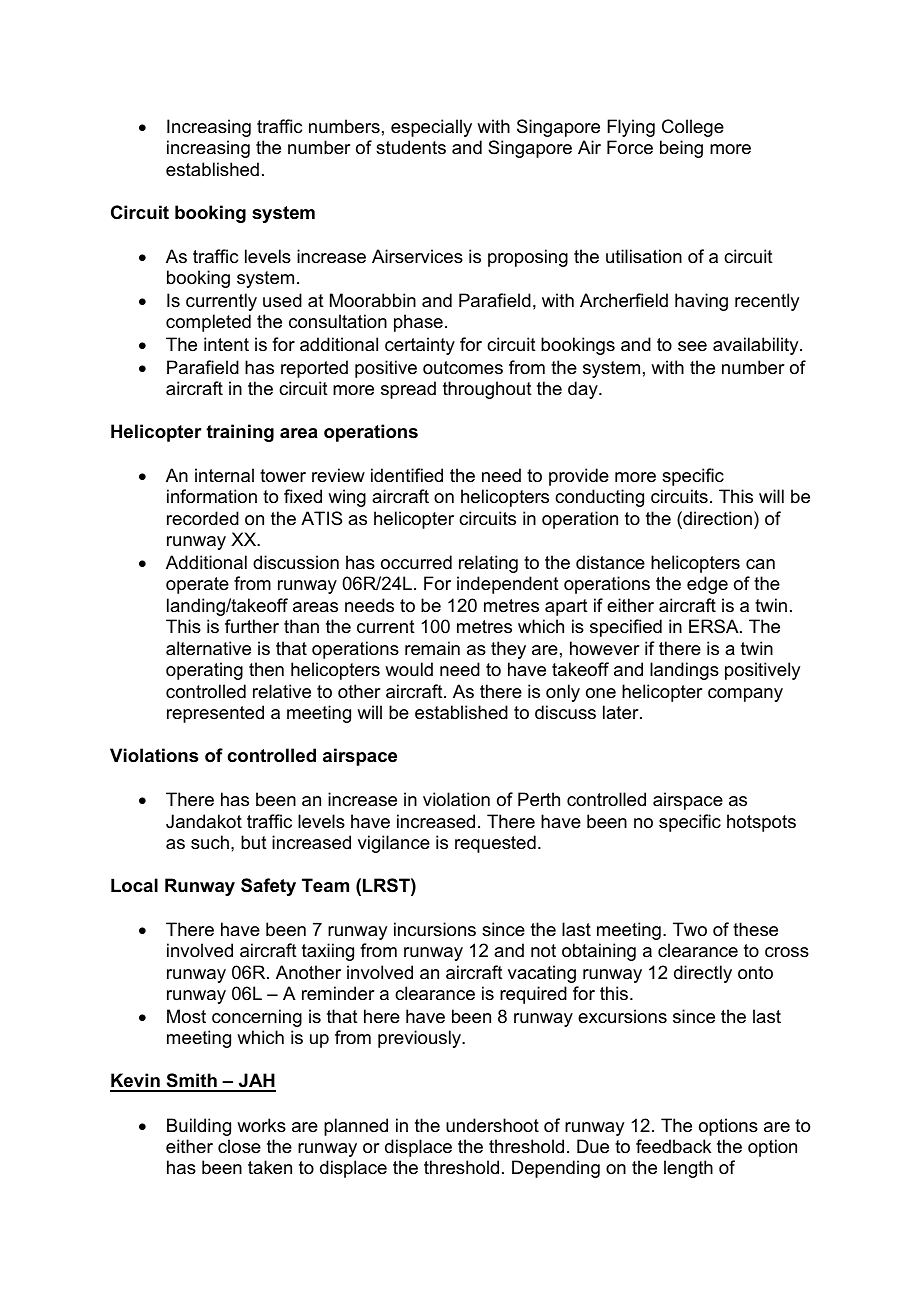 This image has width=924, height=1308. I want to click on information, so click(212, 496).
